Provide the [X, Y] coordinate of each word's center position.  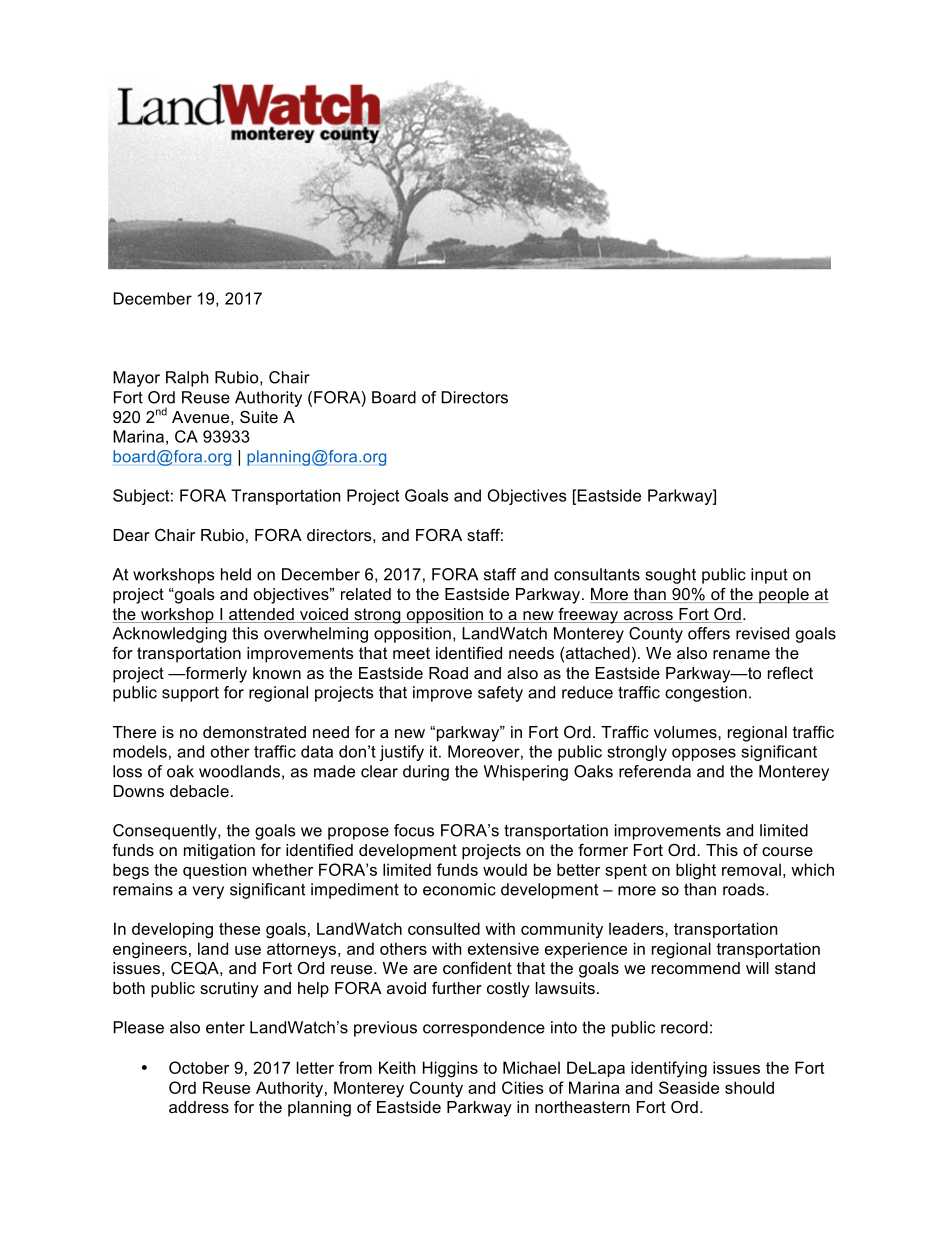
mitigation [219, 852]
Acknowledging [169, 635]
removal [751, 869]
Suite [259, 416]
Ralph [187, 379]
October [199, 1067]
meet [411, 653]
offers [709, 633]
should [749, 1087]
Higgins [450, 1069]
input [769, 576]
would [505, 869]
